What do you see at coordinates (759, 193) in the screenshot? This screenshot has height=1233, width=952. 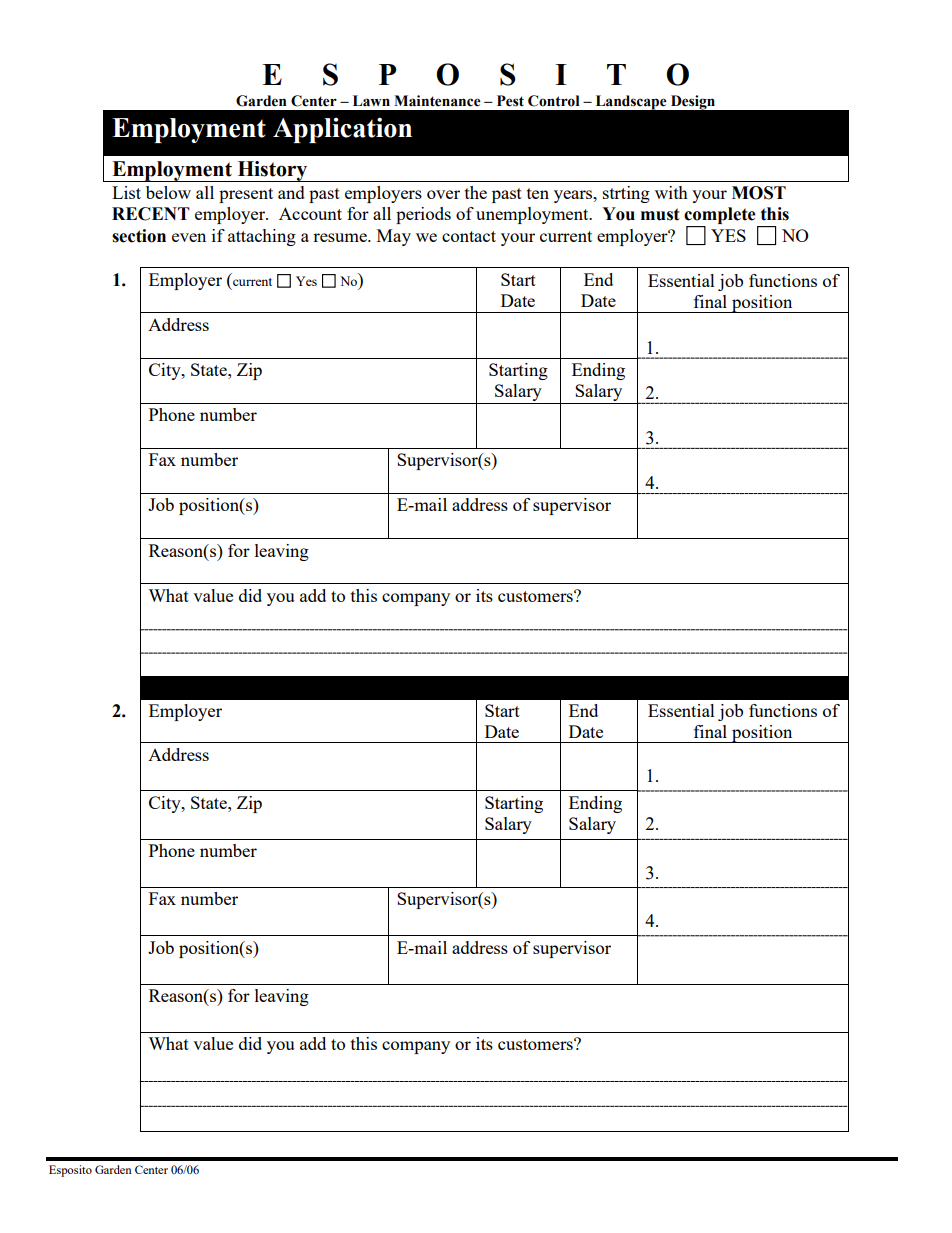 I see `MOST` at bounding box center [759, 193].
